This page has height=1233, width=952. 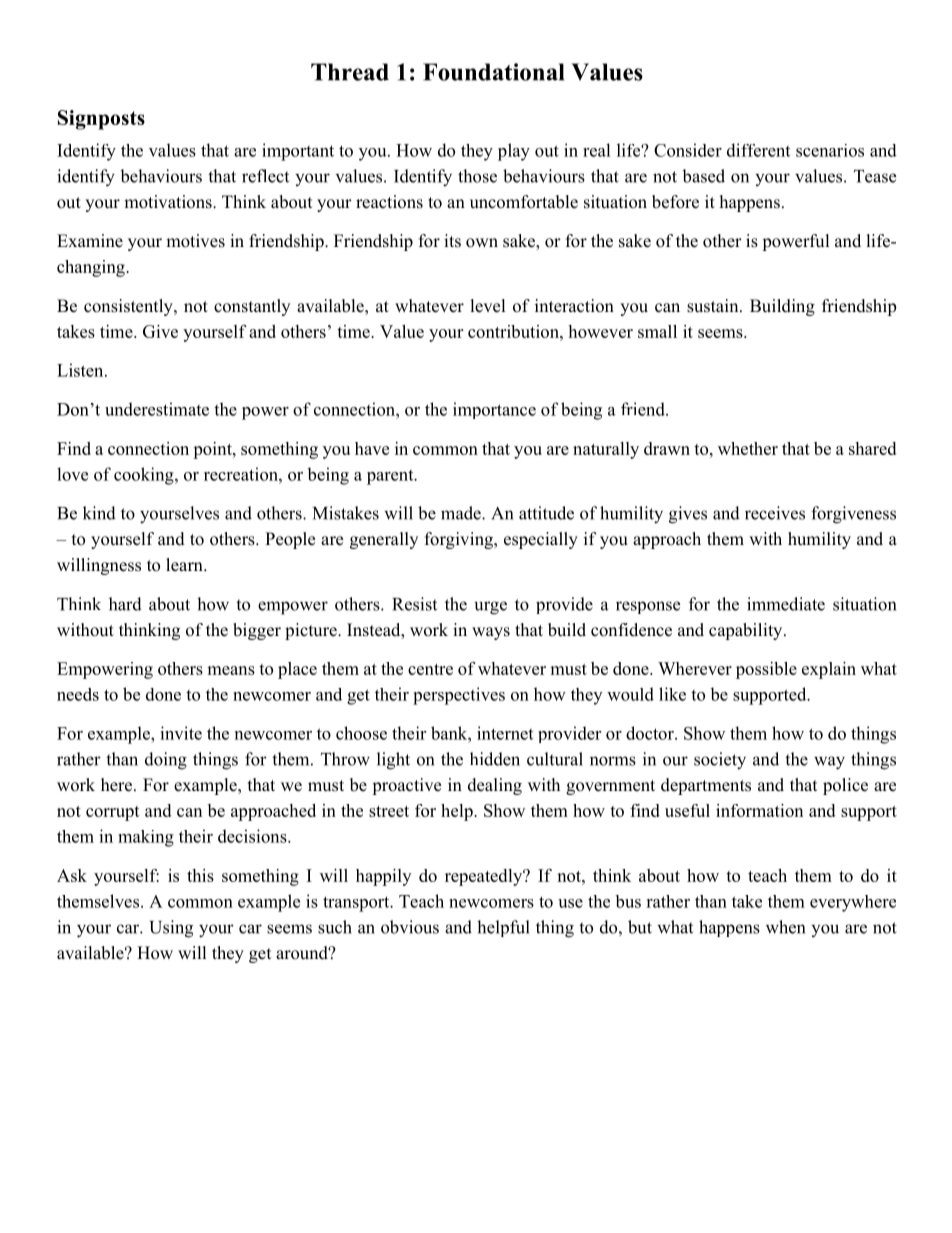 What do you see at coordinates (785, 927) in the page?
I see `when` at bounding box center [785, 927].
